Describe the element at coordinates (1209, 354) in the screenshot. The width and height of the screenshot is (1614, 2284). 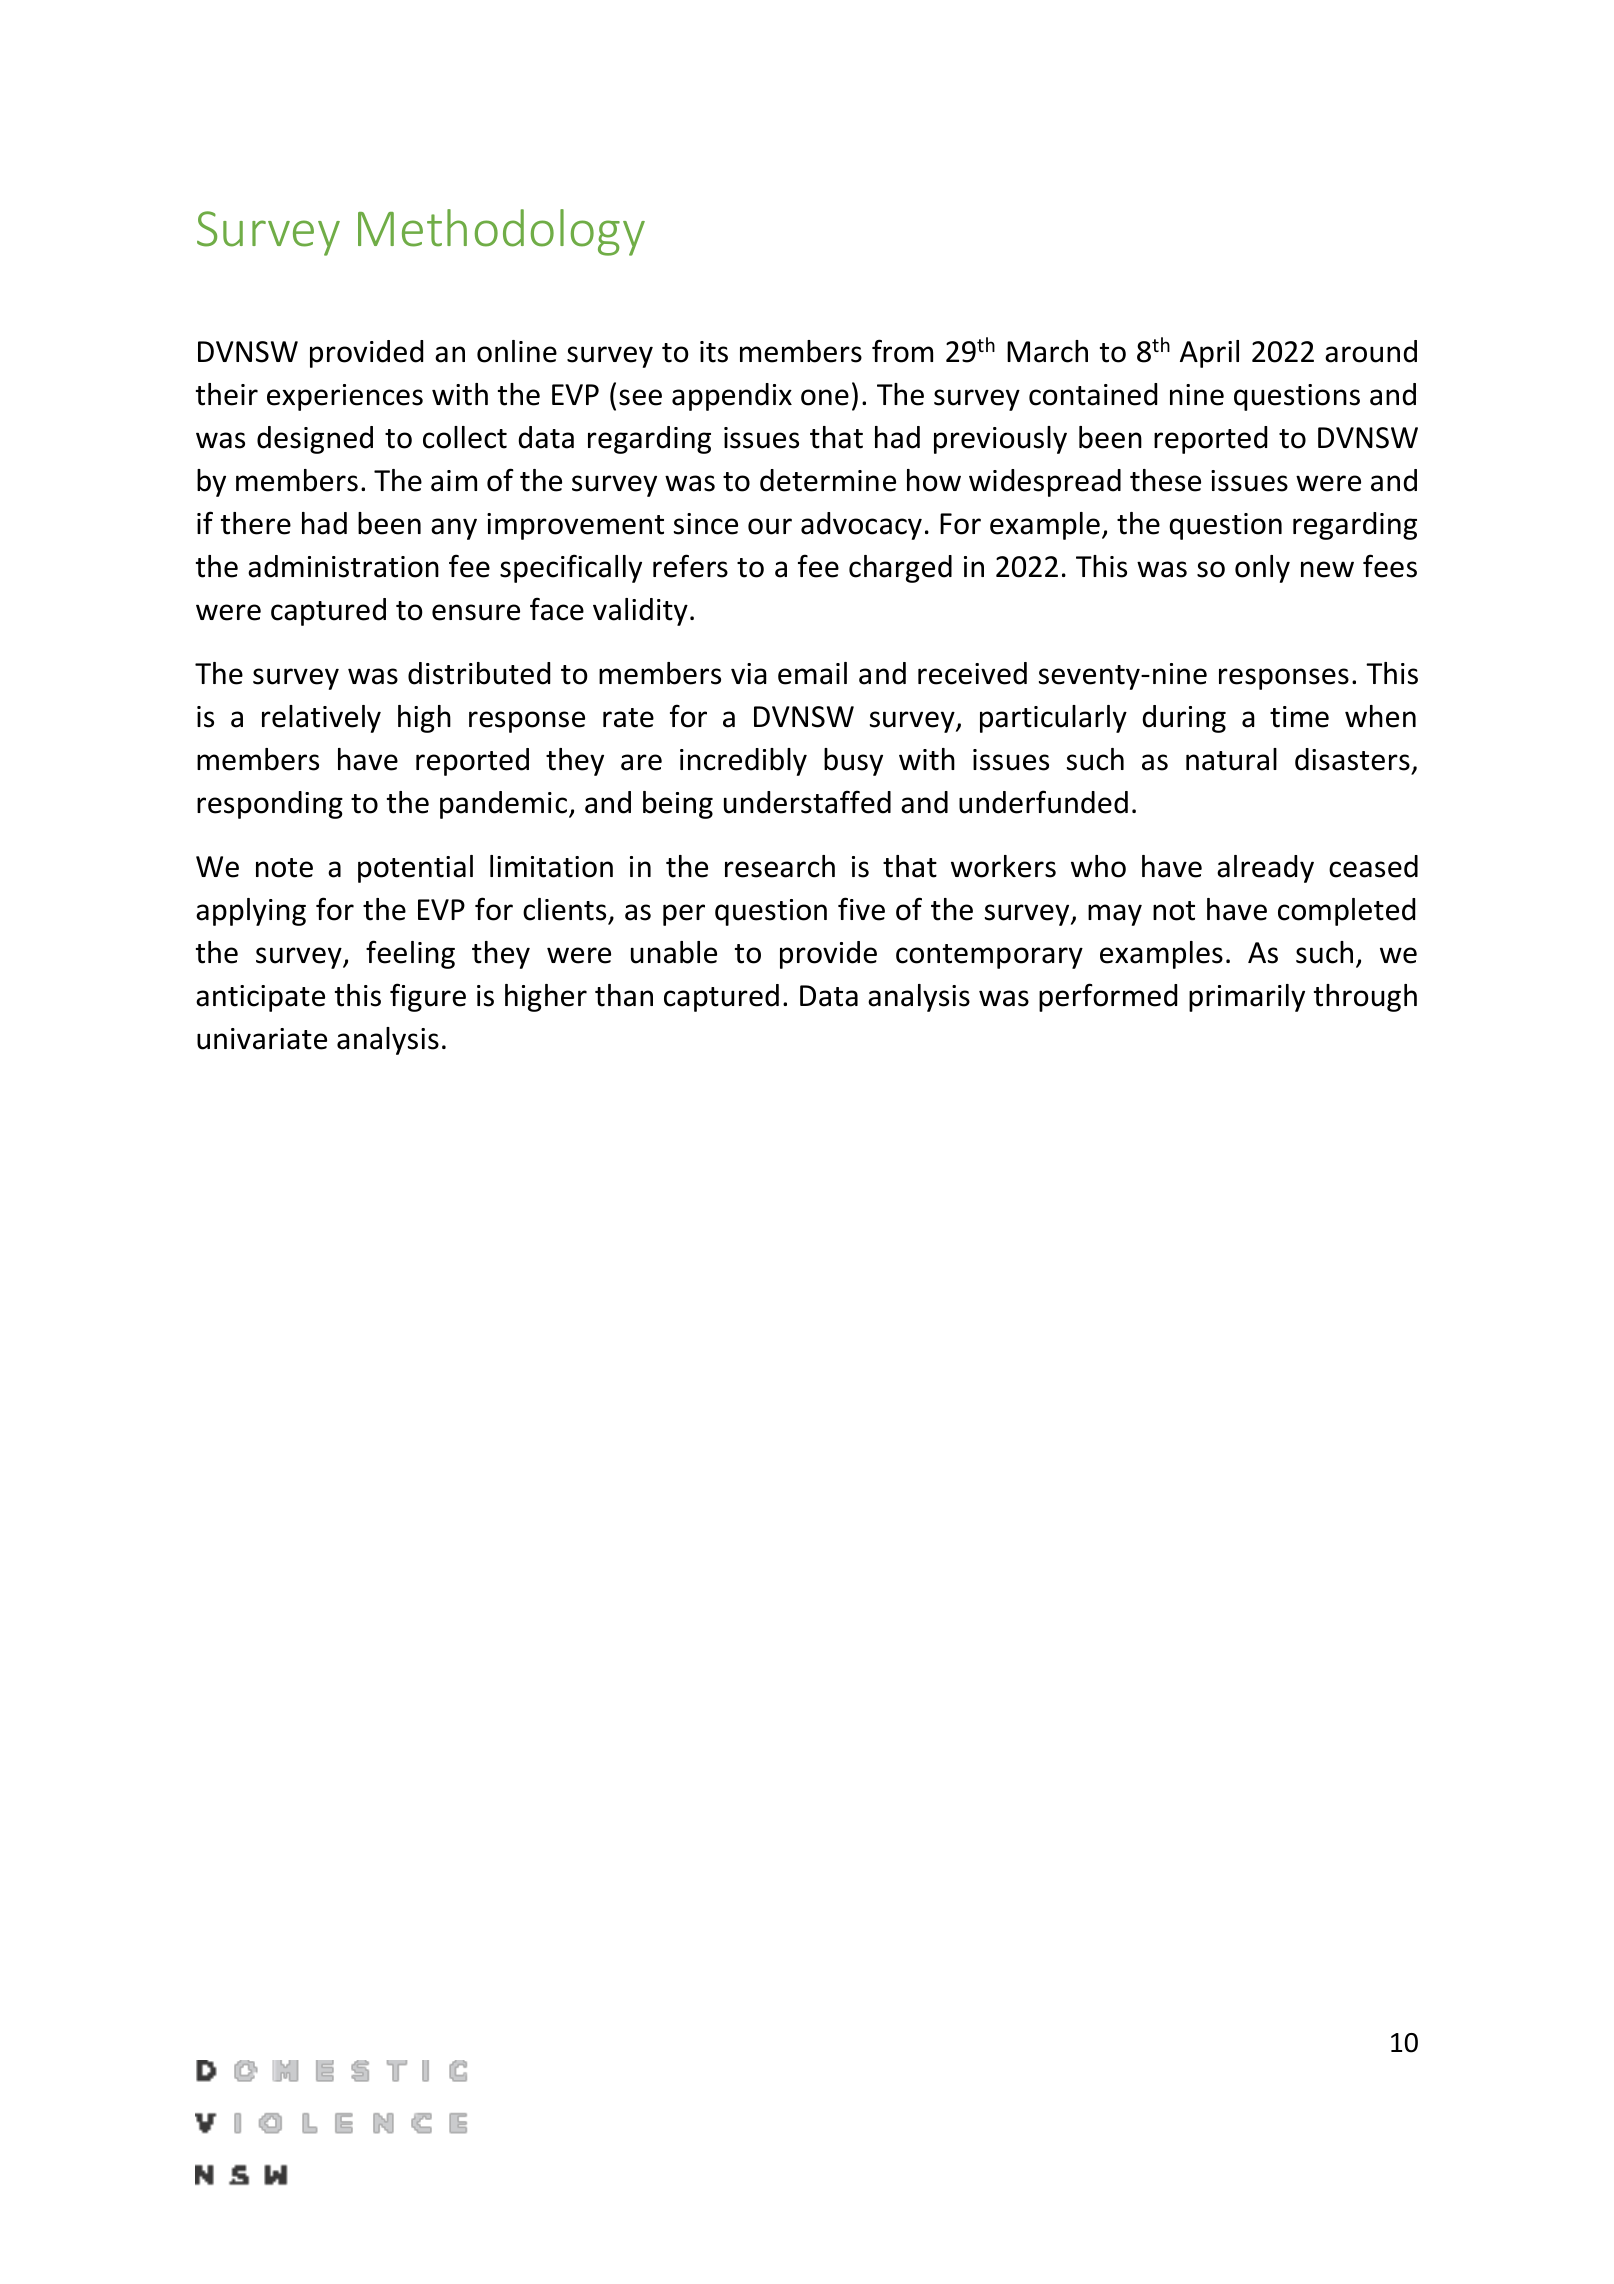
I see `April` at that location.
